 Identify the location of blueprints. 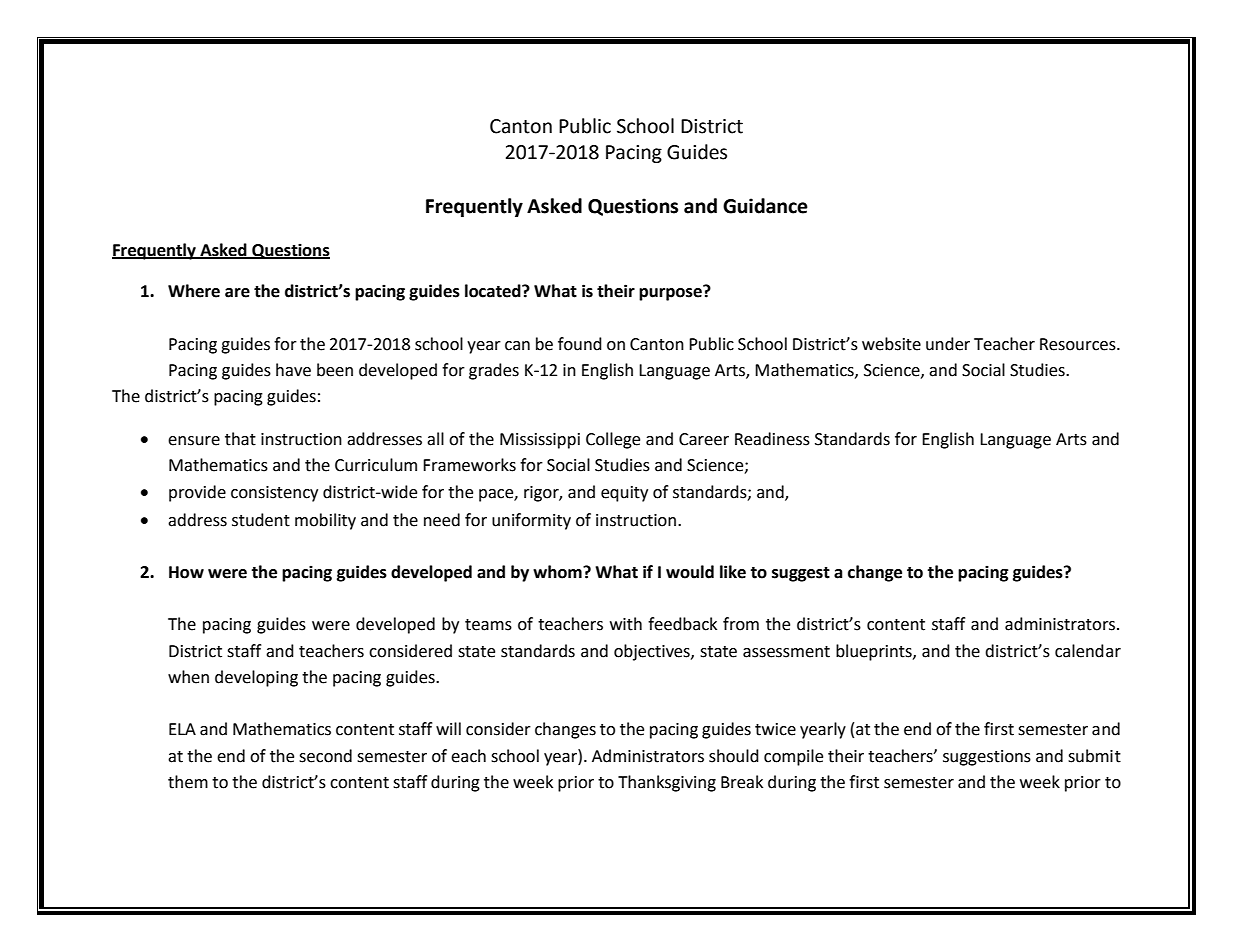
(875, 652).
